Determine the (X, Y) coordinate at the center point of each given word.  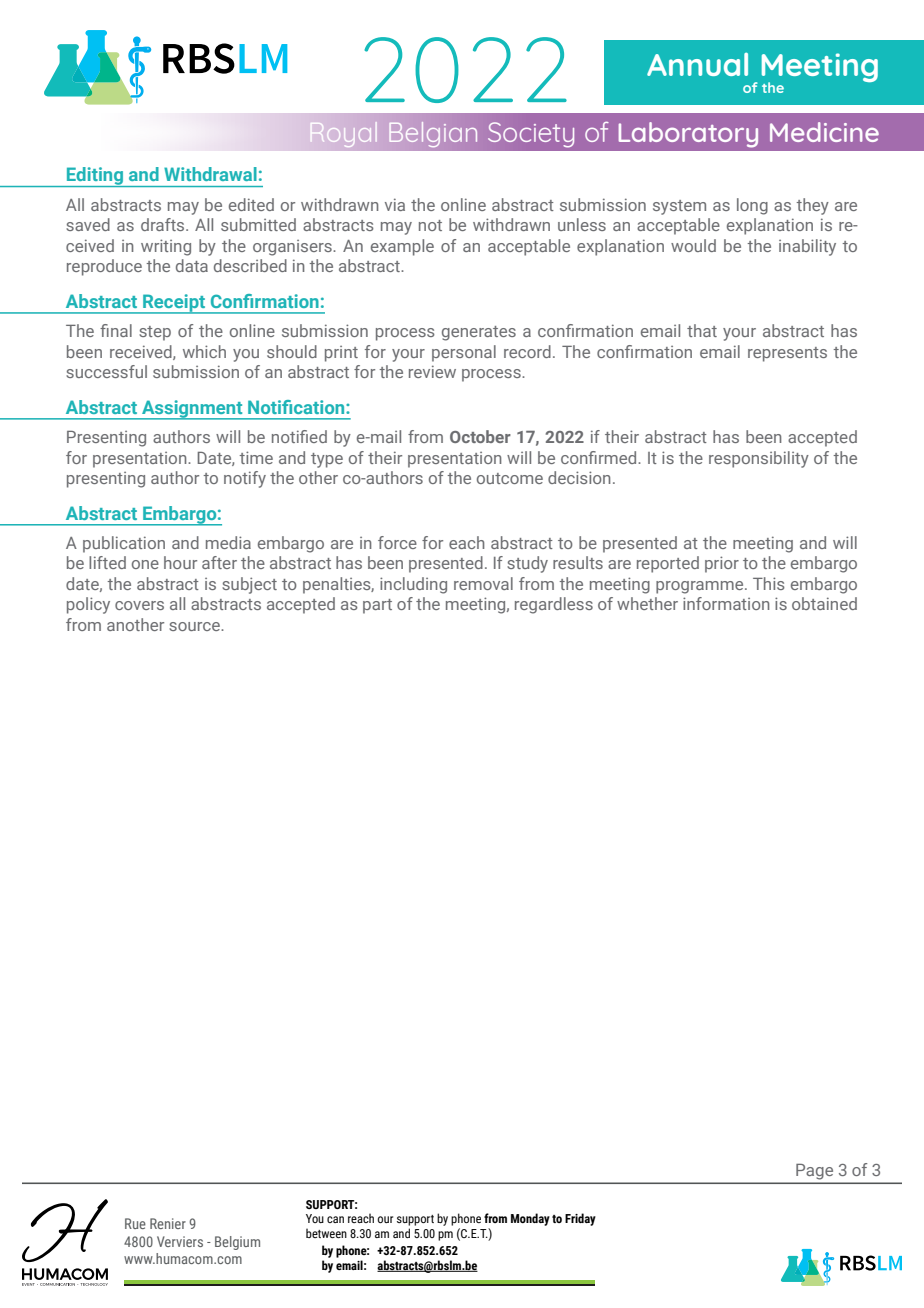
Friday (580, 1219)
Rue (135, 1223)
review (432, 371)
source (195, 626)
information (726, 603)
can (335, 1219)
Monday (530, 1219)
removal (483, 583)
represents (787, 354)
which (204, 351)
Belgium (237, 1243)
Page (815, 1171)
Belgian (433, 134)
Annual (697, 64)
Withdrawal (210, 174)
